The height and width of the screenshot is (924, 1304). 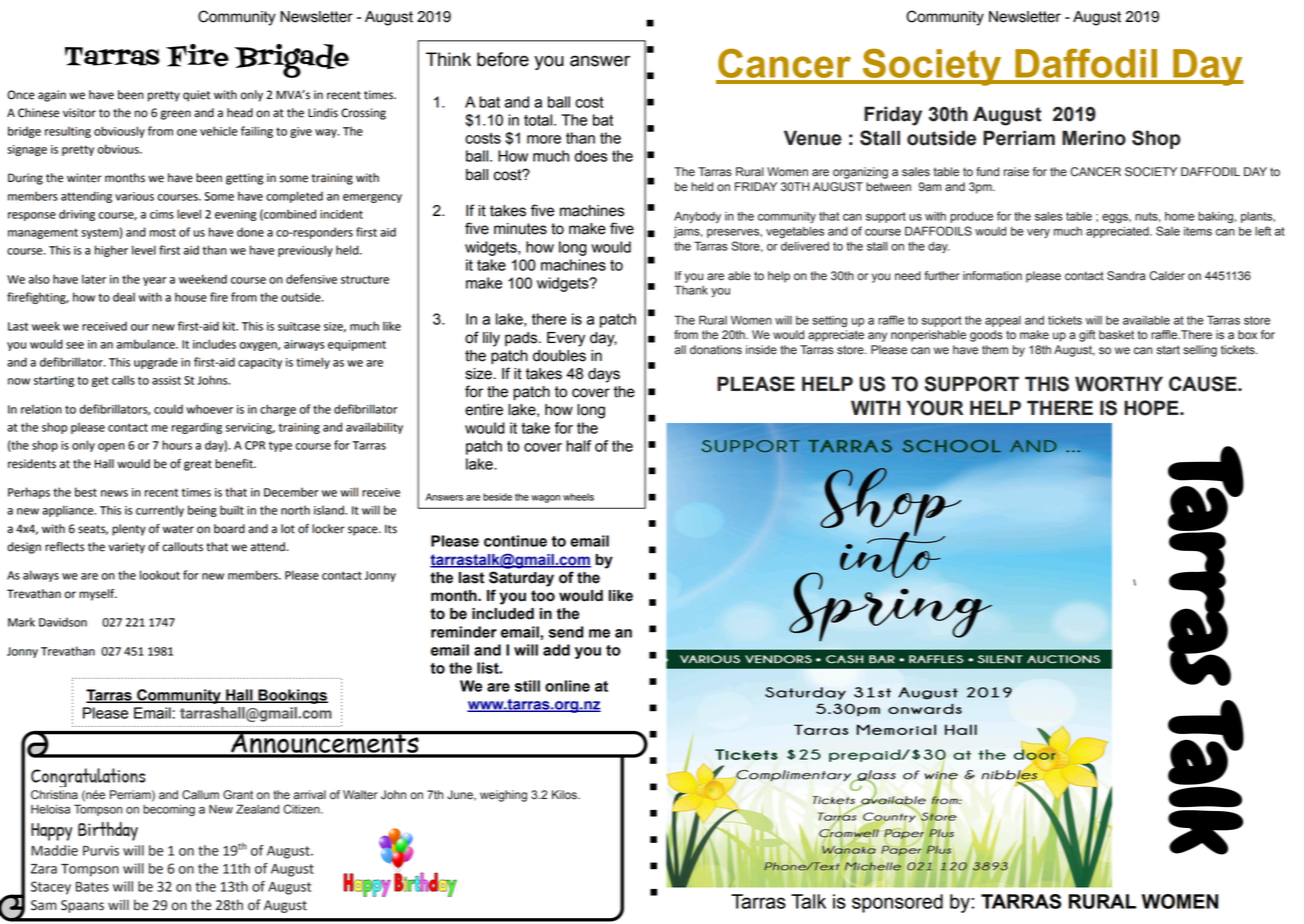 What do you see at coordinates (196, 96) in the screenshot?
I see `quiet` at bounding box center [196, 96].
